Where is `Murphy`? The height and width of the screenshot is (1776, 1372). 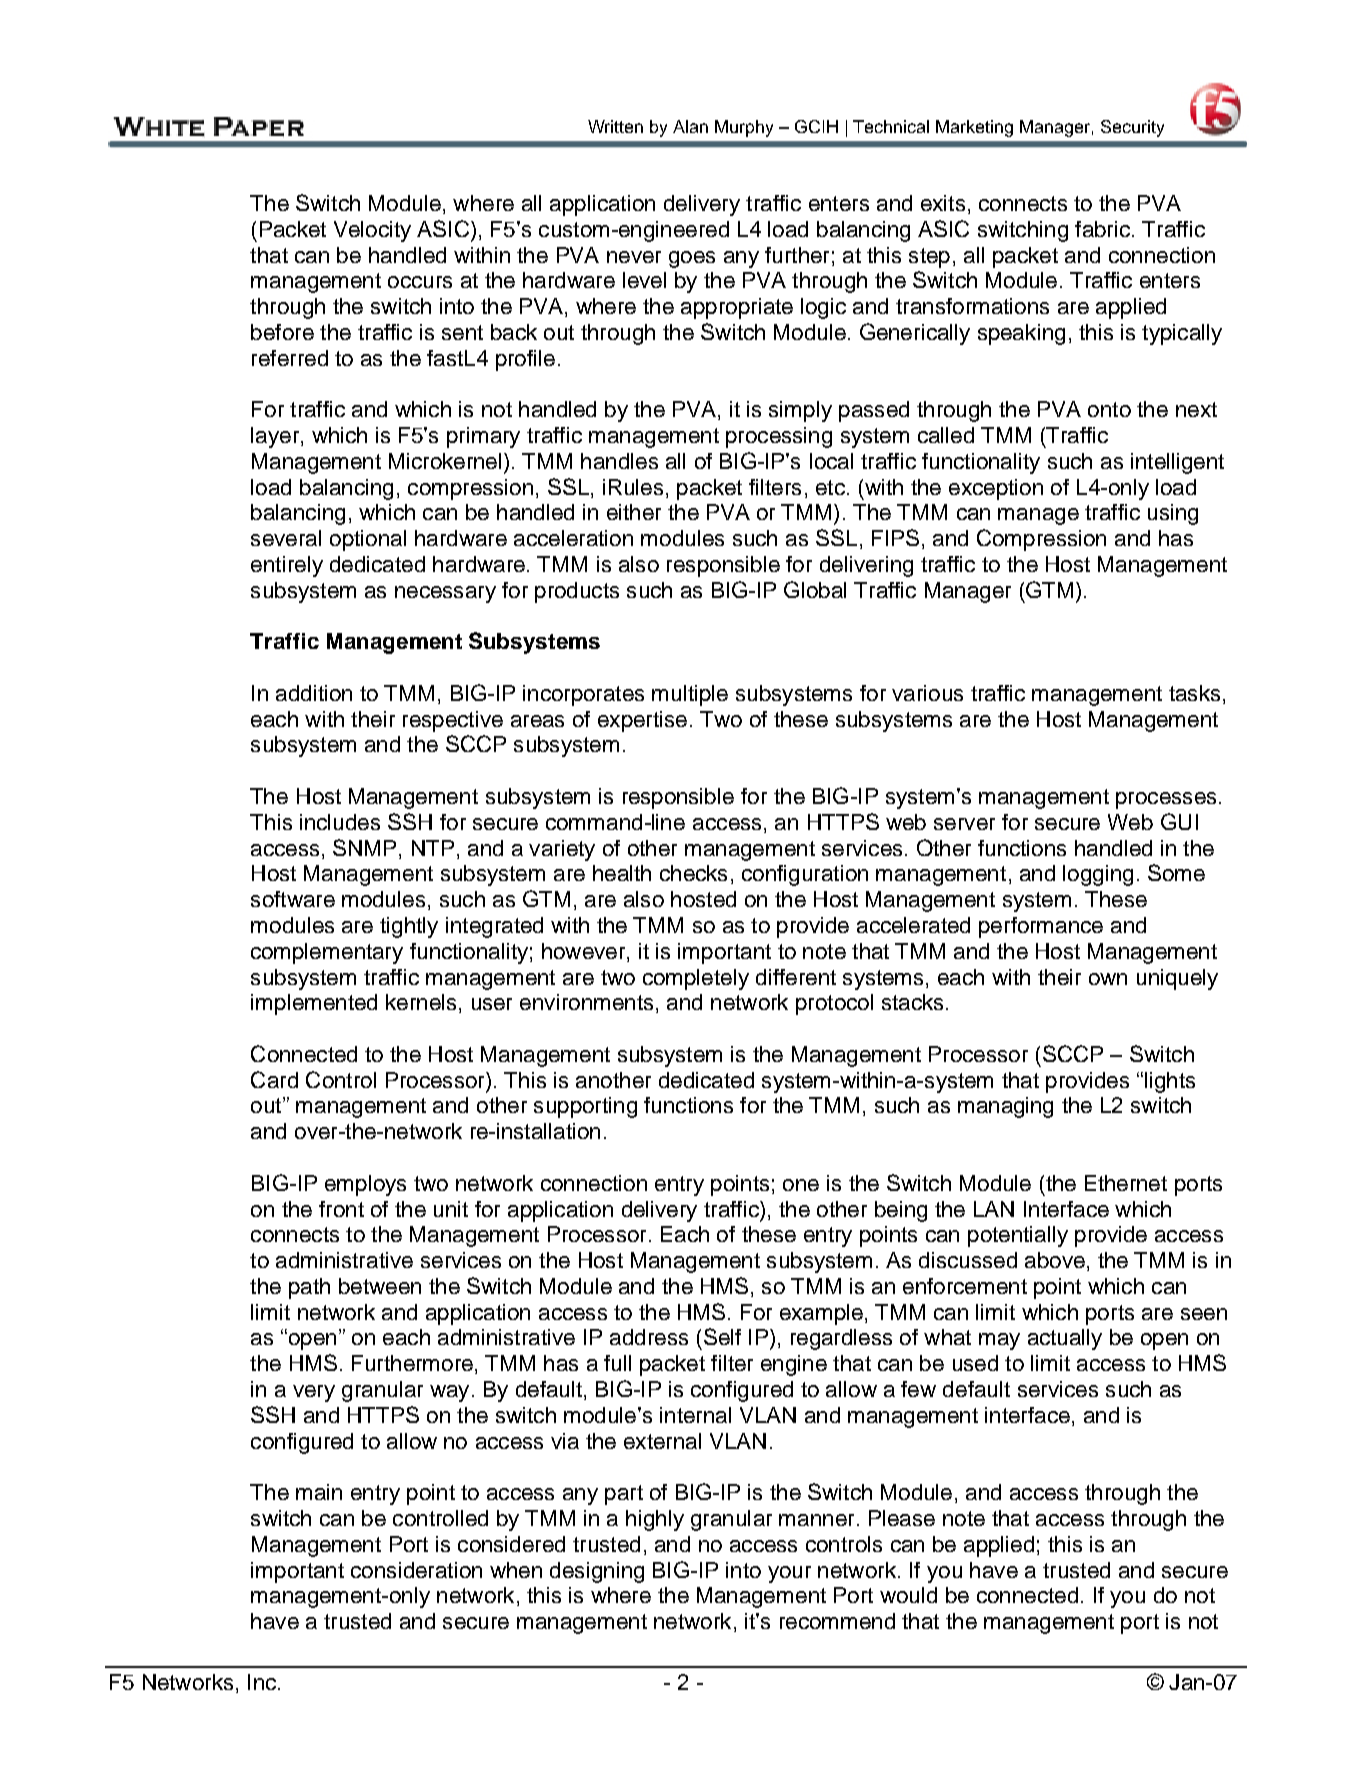 Murphy is located at coordinates (744, 128).
